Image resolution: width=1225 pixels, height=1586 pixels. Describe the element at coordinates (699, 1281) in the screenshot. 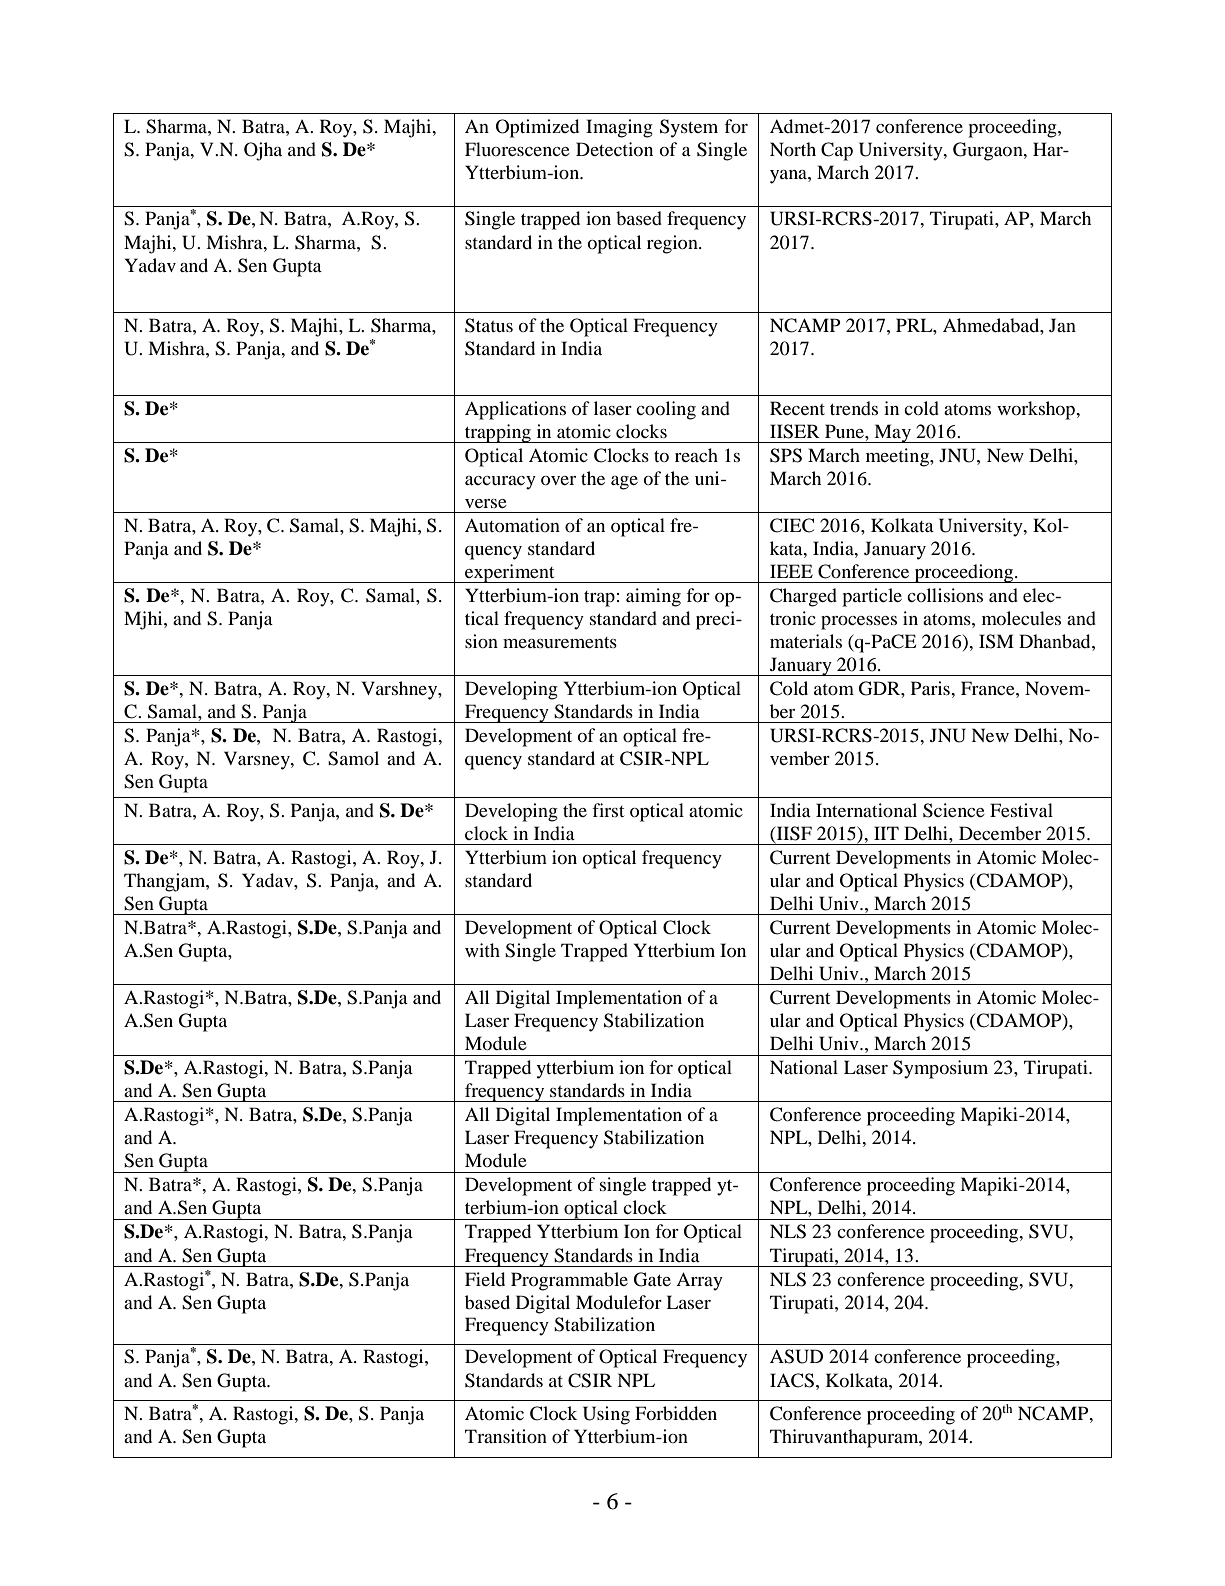

I see `Array` at that location.
